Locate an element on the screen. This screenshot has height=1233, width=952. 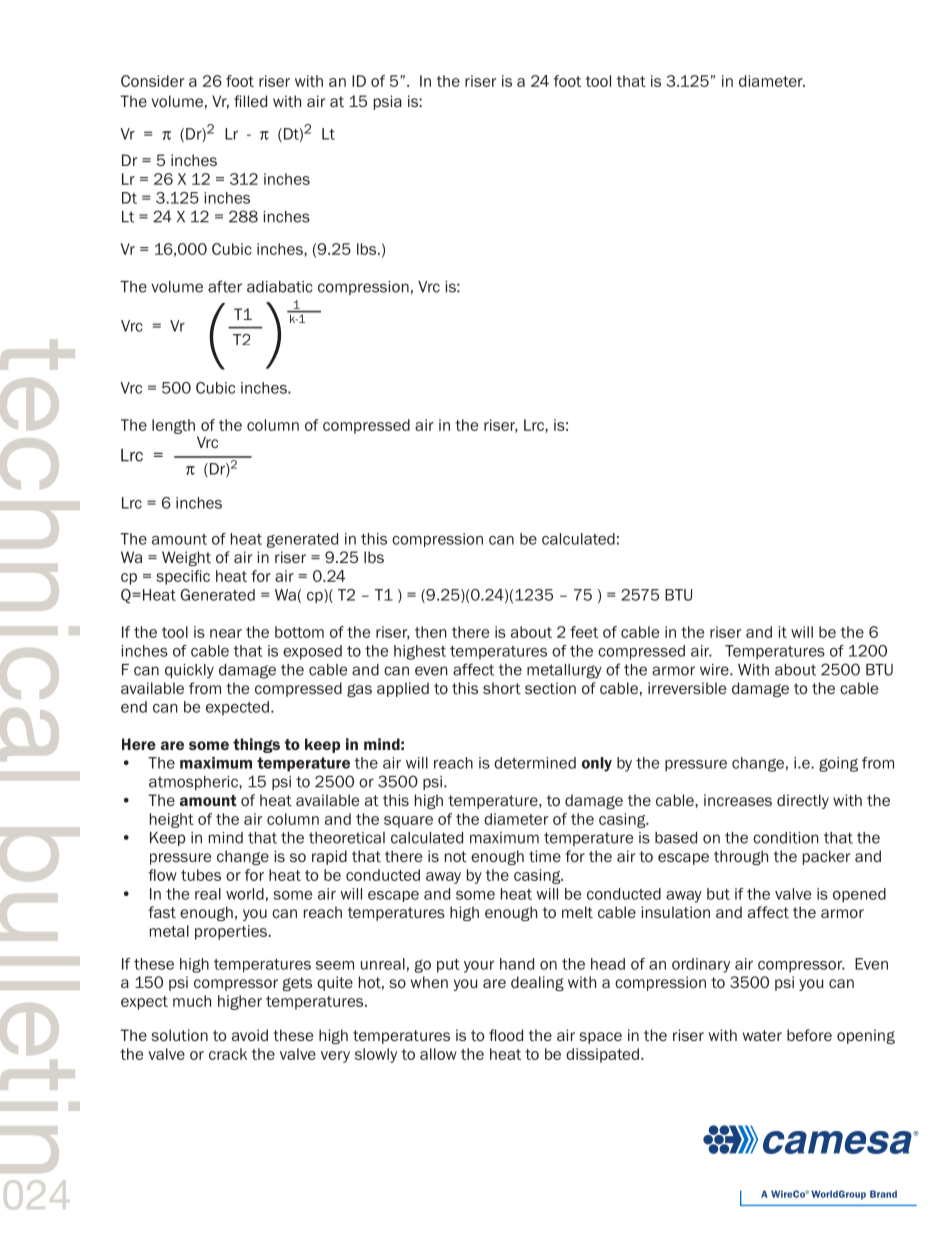
after is located at coordinates (225, 286).
